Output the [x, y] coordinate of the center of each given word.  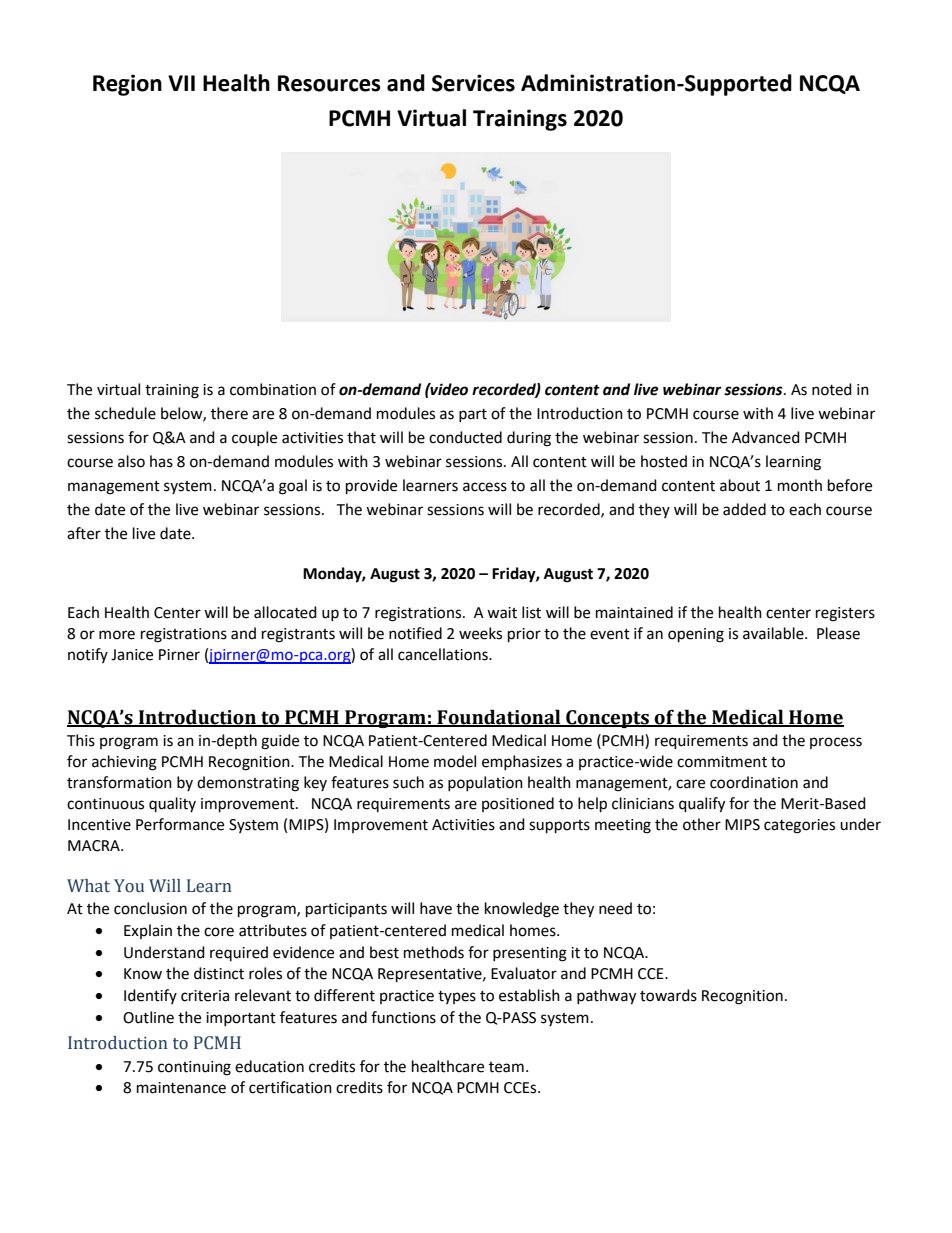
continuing [194, 1068]
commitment [722, 762]
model [455, 761]
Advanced [766, 437]
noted [832, 389]
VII [181, 83]
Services [473, 83]
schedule [125, 413]
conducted [465, 437]
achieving [124, 763]
